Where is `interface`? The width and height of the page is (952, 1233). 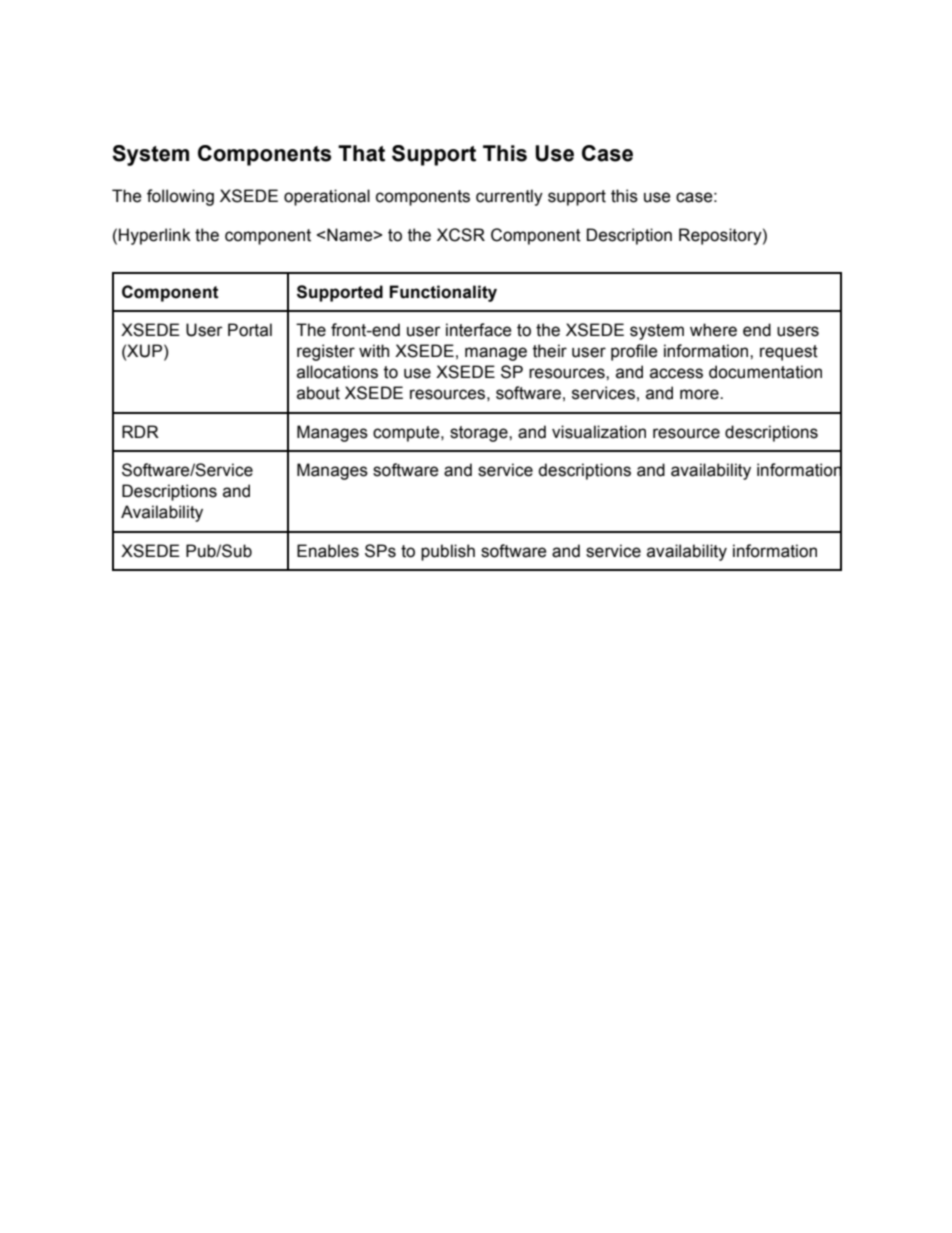
interface is located at coordinates (479, 330).
